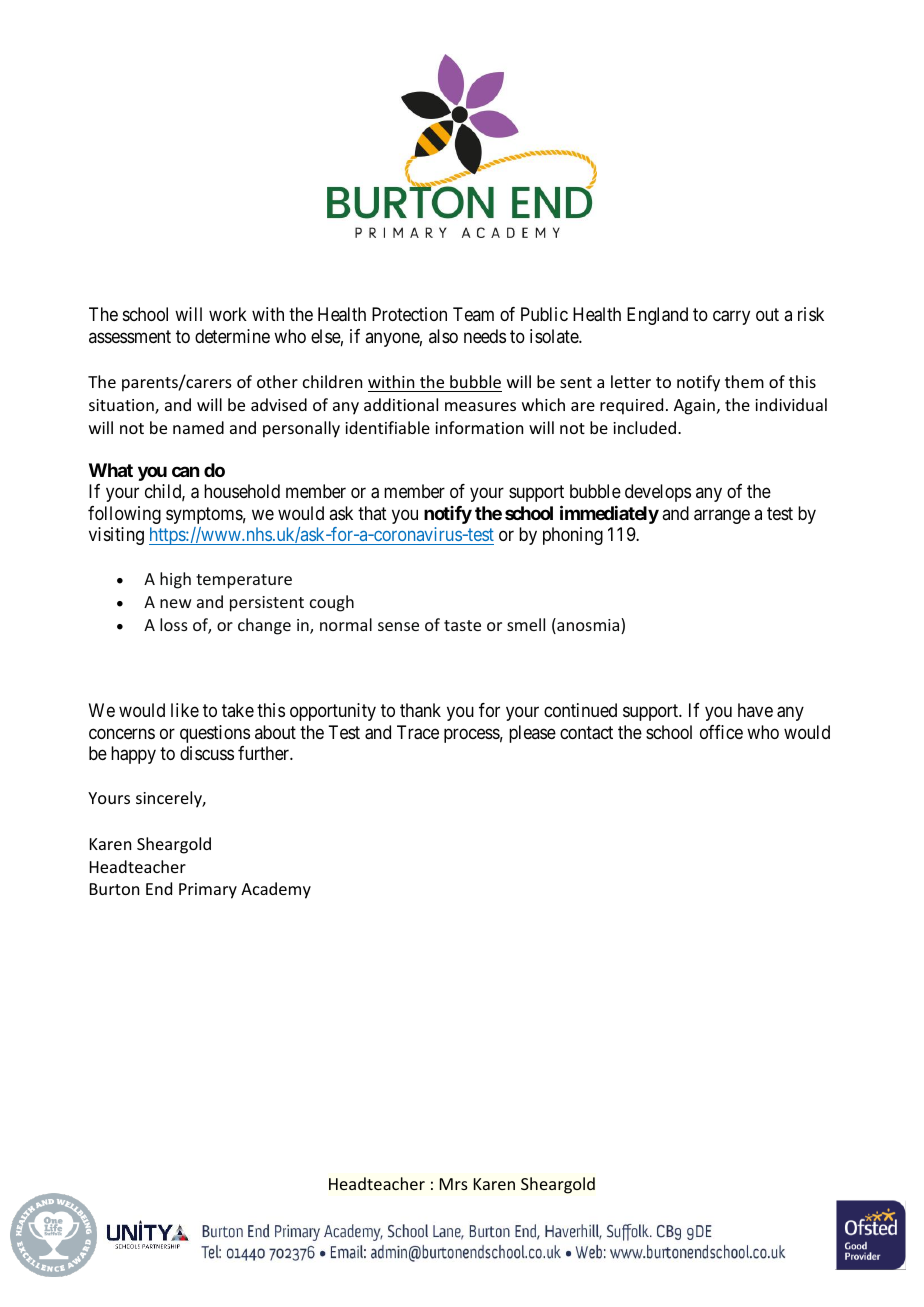 This page has height=1307, width=924. I want to click on office, so click(721, 732).
